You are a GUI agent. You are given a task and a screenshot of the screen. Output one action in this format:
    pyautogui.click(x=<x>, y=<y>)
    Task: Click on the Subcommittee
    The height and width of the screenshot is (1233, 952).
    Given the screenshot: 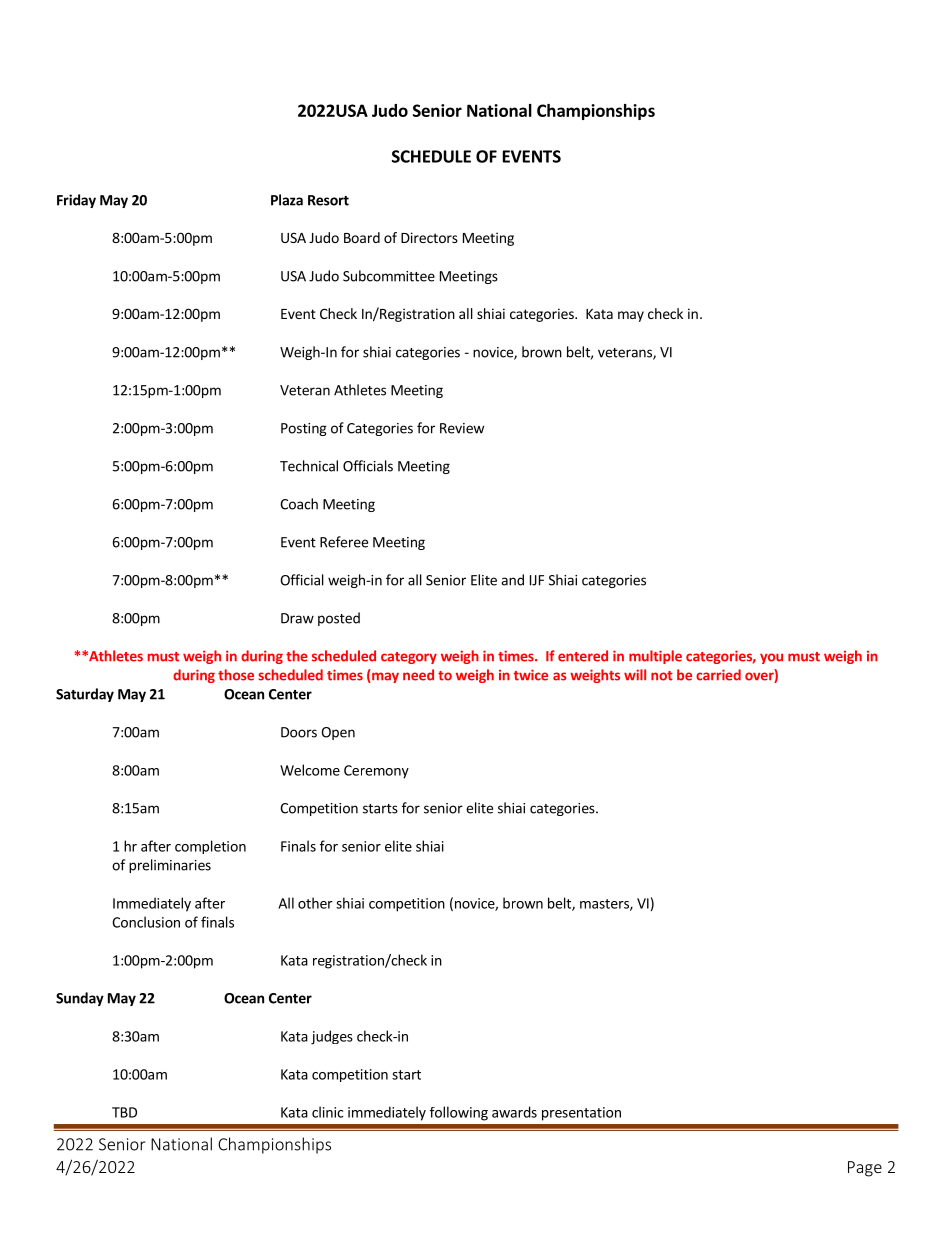 What is the action you would take?
    pyautogui.click(x=389, y=276)
